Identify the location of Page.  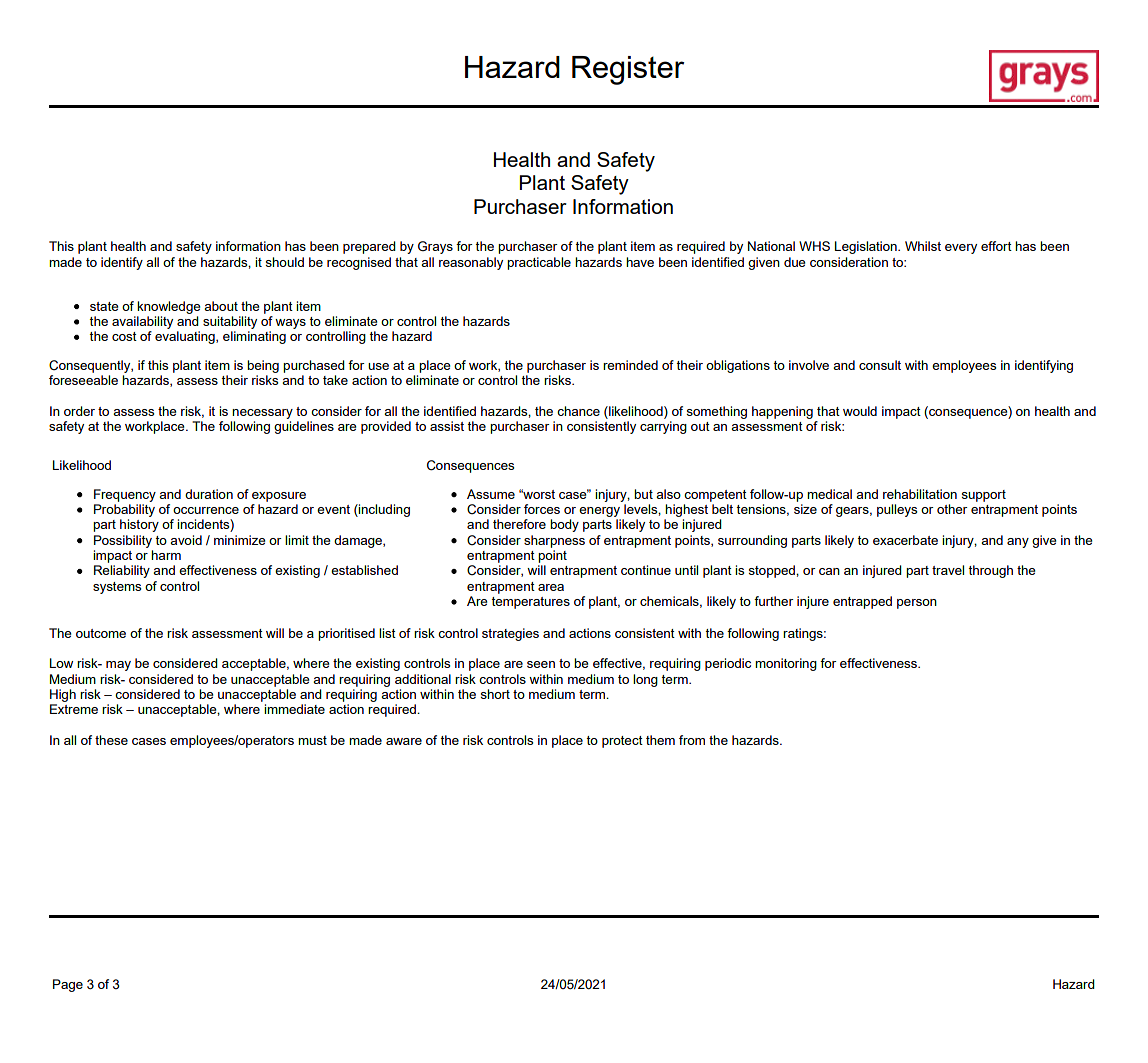
(68, 985).
